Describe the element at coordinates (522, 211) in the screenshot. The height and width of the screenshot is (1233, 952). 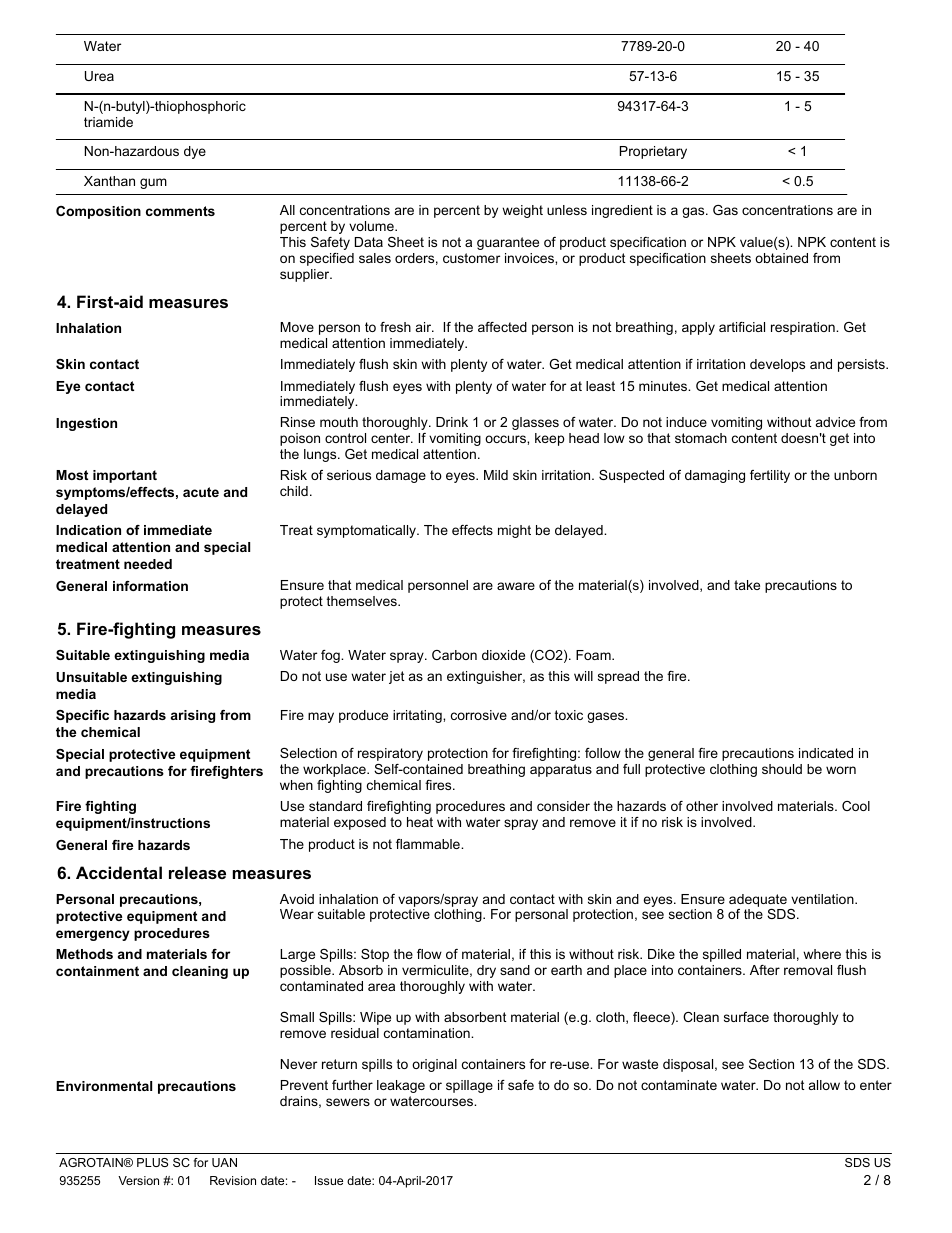
I see `weight` at that location.
